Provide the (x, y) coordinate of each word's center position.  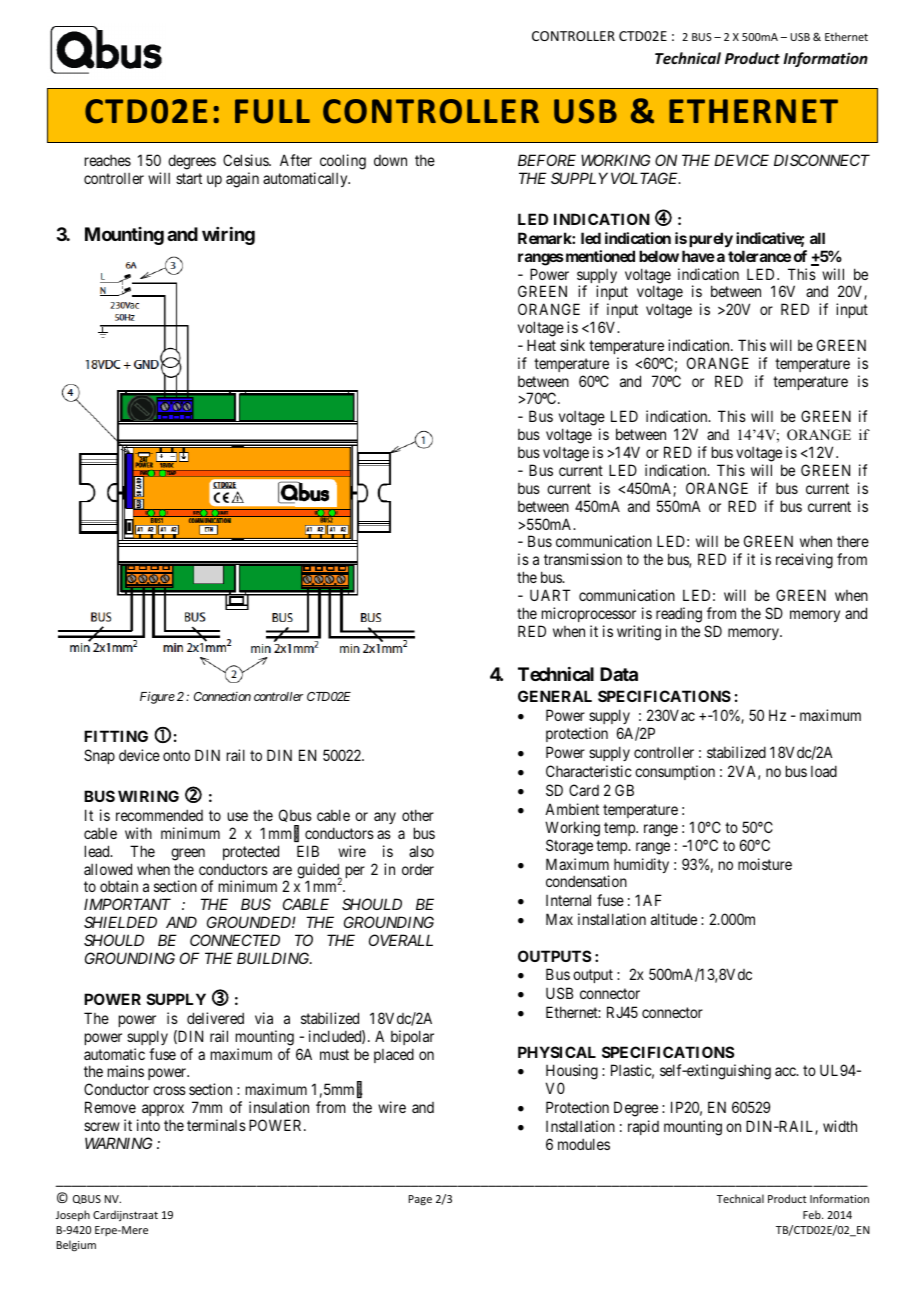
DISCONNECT (822, 160)
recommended (159, 815)
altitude (674, 919)
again (242, 180)
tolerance (759, 256)
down (390, 160)
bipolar (412, 1037)
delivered (215, 1018)
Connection (222, 696)
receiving (804, 561)
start (189, 178)
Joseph (73, 1215)
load (824, 771)
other (418, 815)
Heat (541, 345)
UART (550, 595)
